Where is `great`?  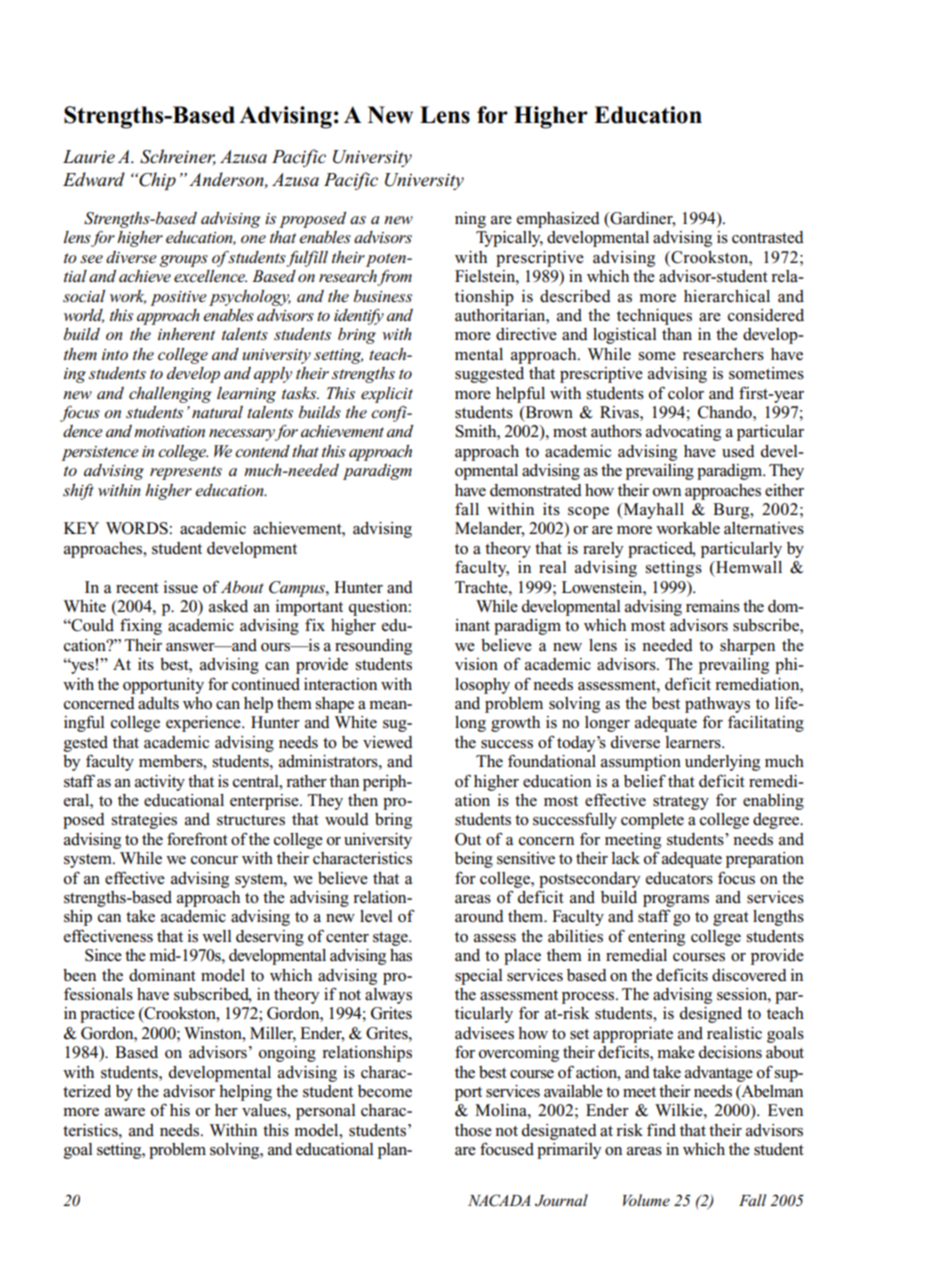
great is located at coordinates (731, 919).
